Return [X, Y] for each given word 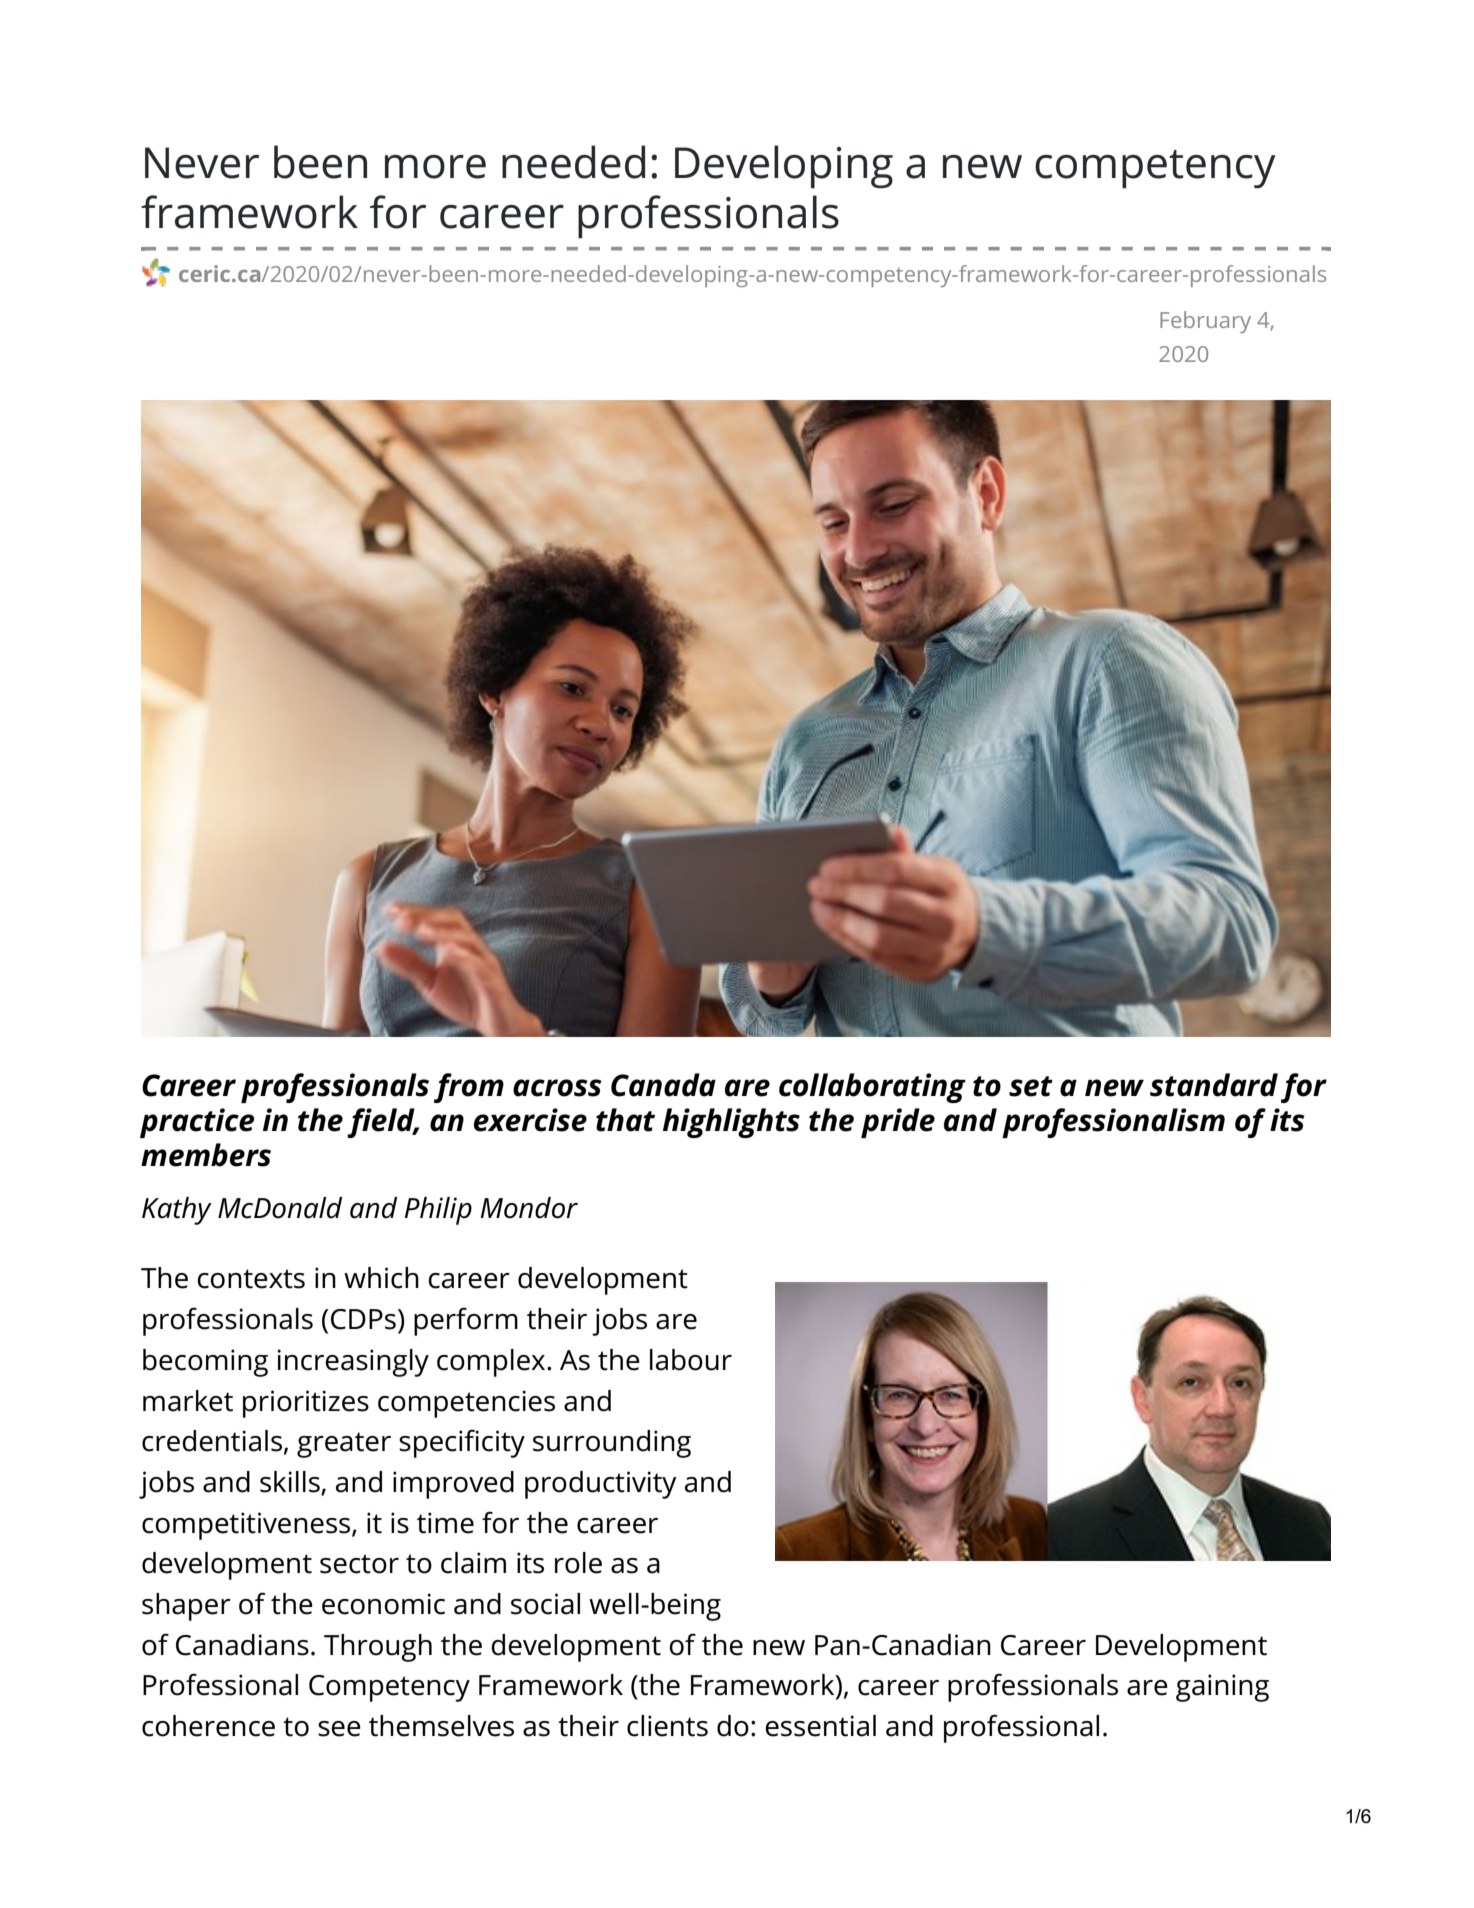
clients [667, 1726]
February [1205, 322]
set [1031, 1086]
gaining [1222, 1688]
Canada [663, 1085]
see [339, 1729]
